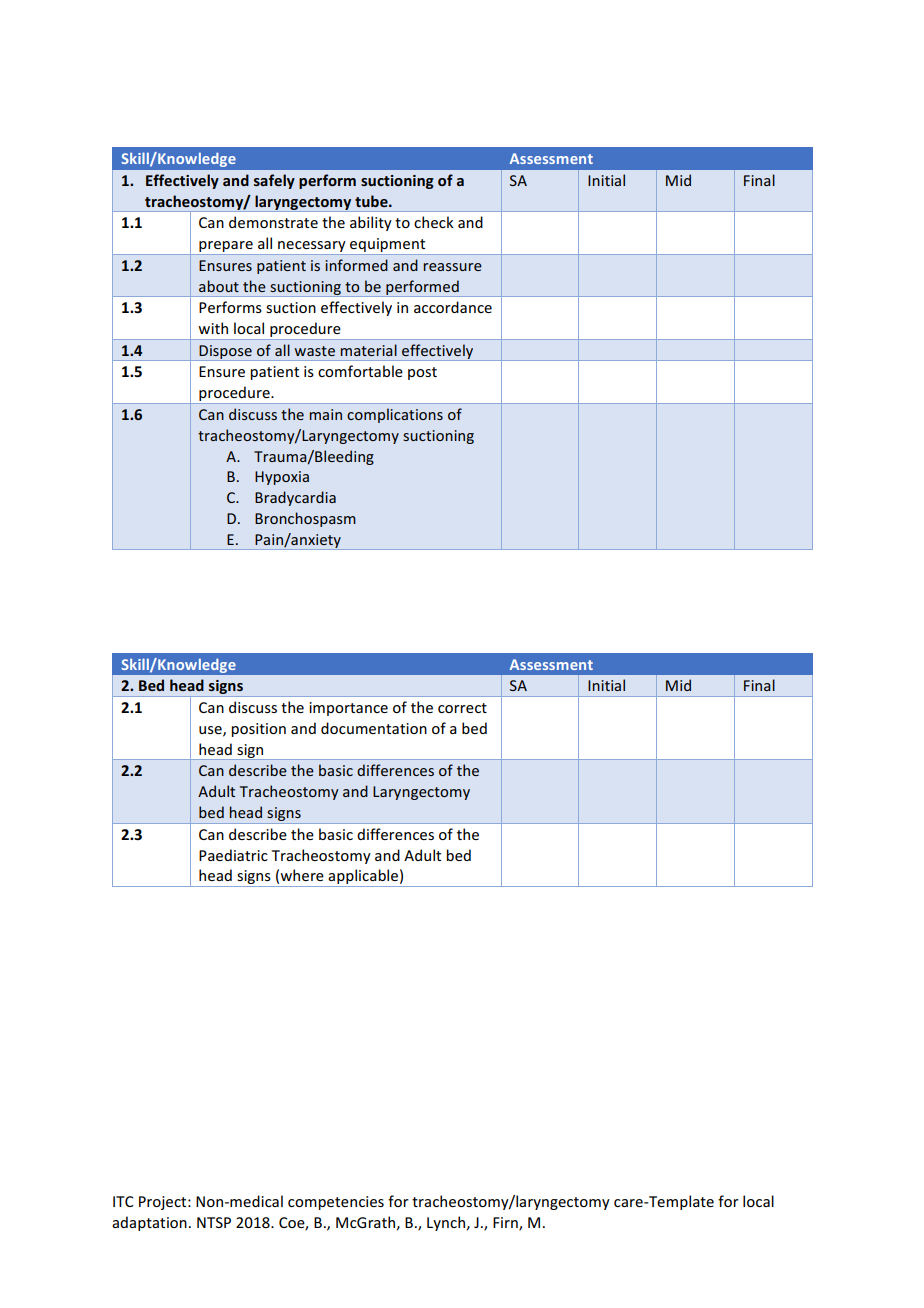 The image size is (924, 1308). Describe the element at coordinates (336, 1203) in the document. I see `competencies` at that location.
